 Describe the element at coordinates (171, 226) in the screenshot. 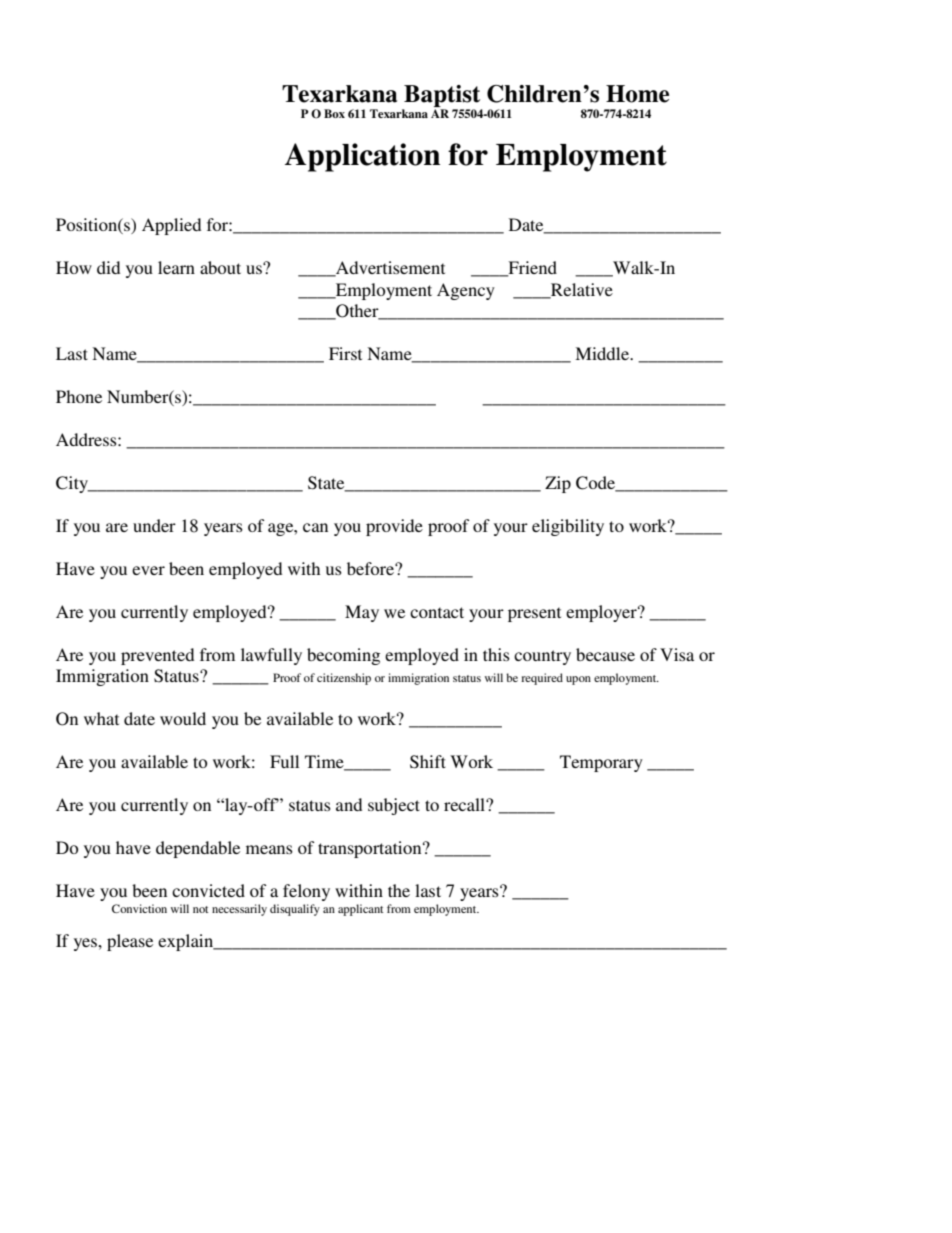

I see `Applied` at that location.
